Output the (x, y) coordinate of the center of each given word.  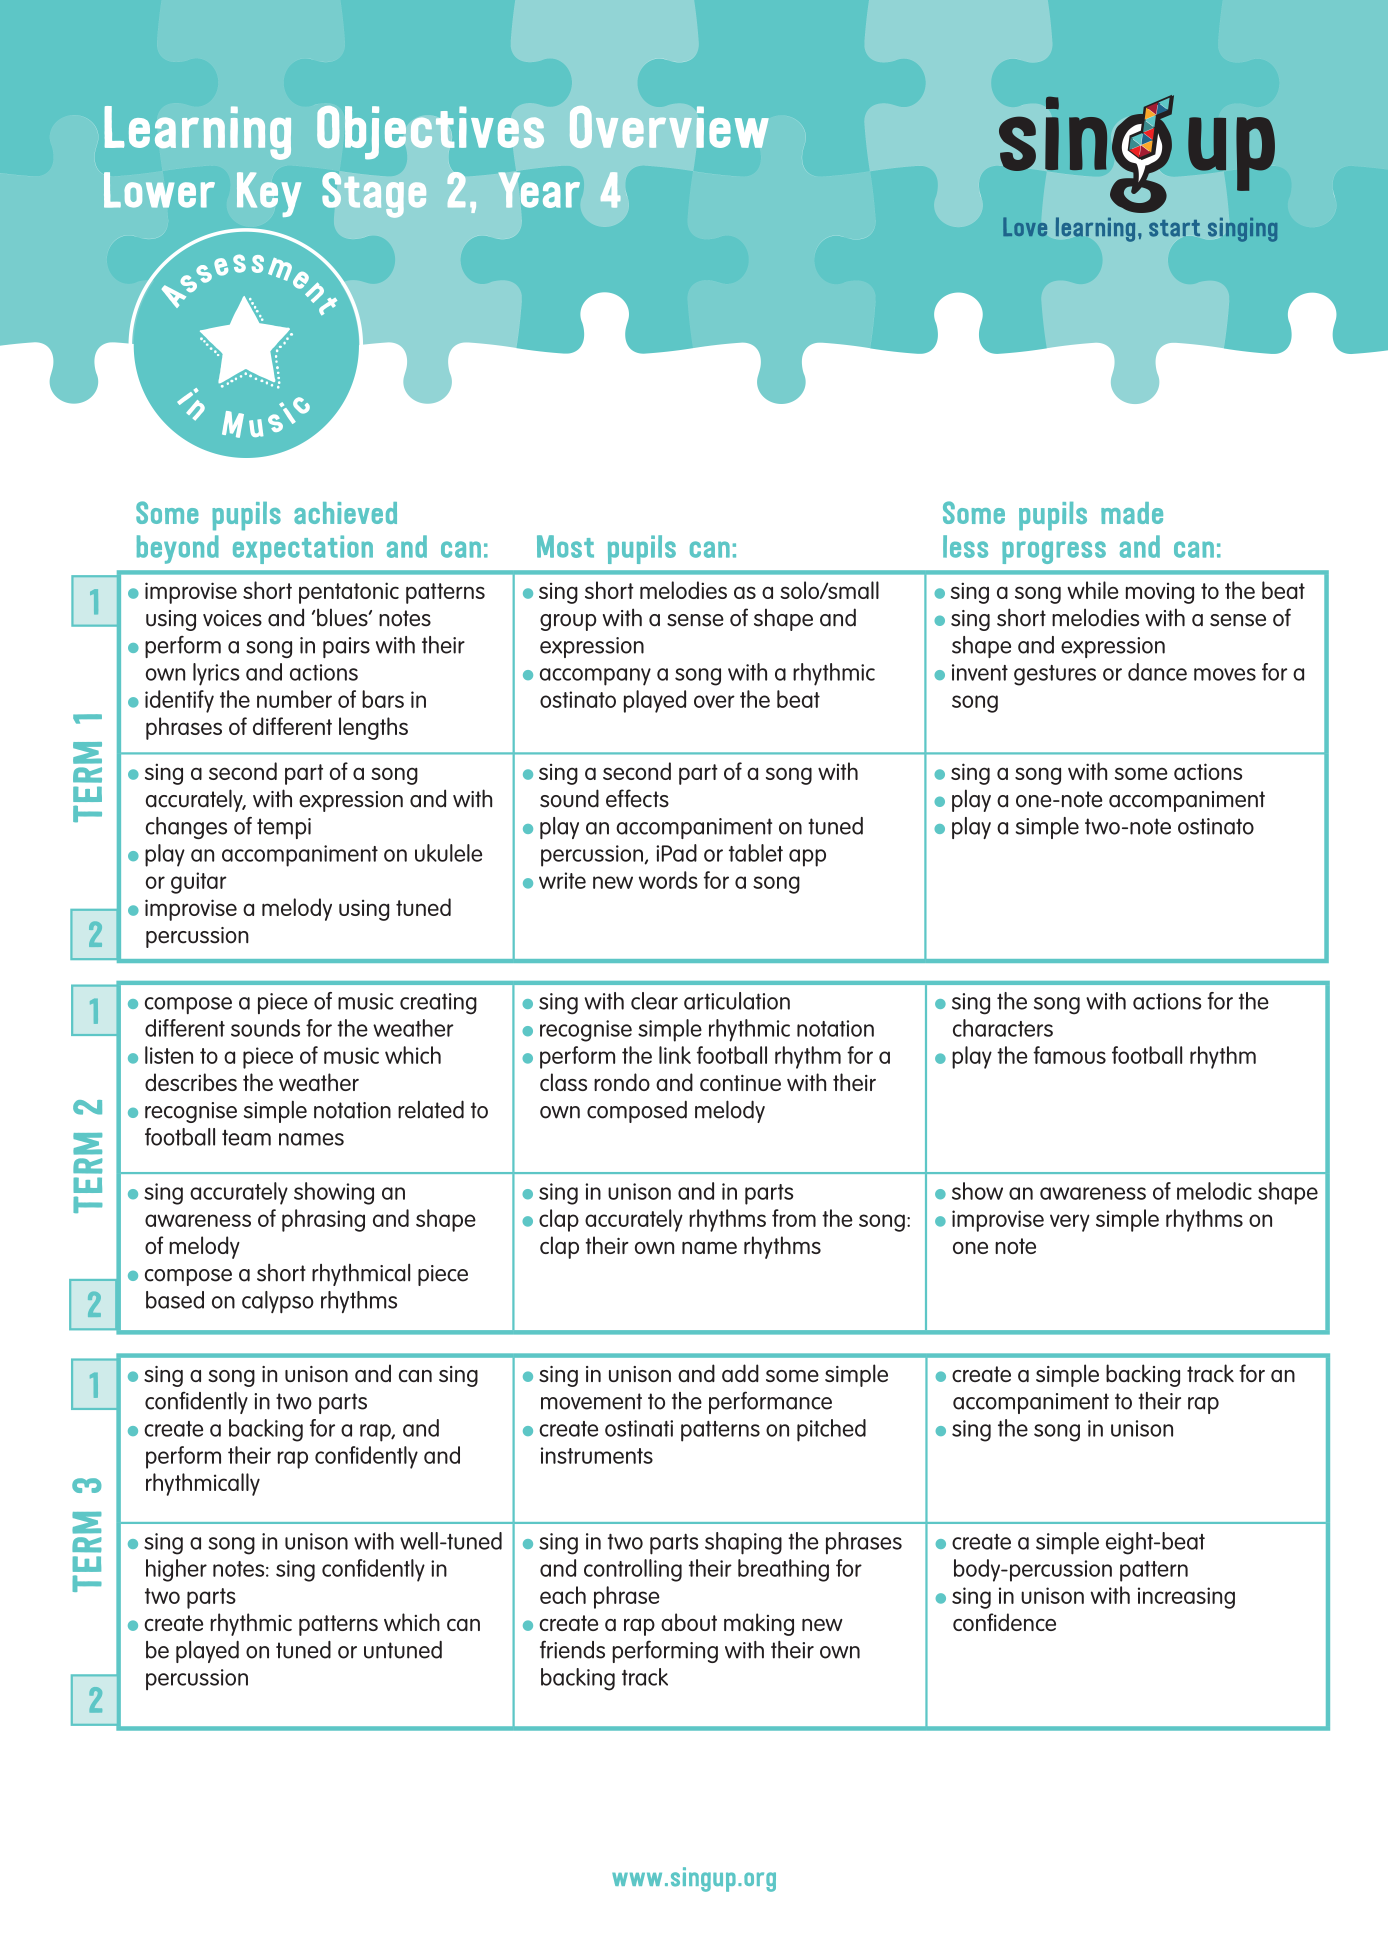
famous (1069, 1055)
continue (740, 1083)
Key (269, 194)
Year (539, 190)
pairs (346, 647)
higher (176, 1570)
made (1132, 513)
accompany (595, 677)
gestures (1055, 675)
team (246, 1138)
